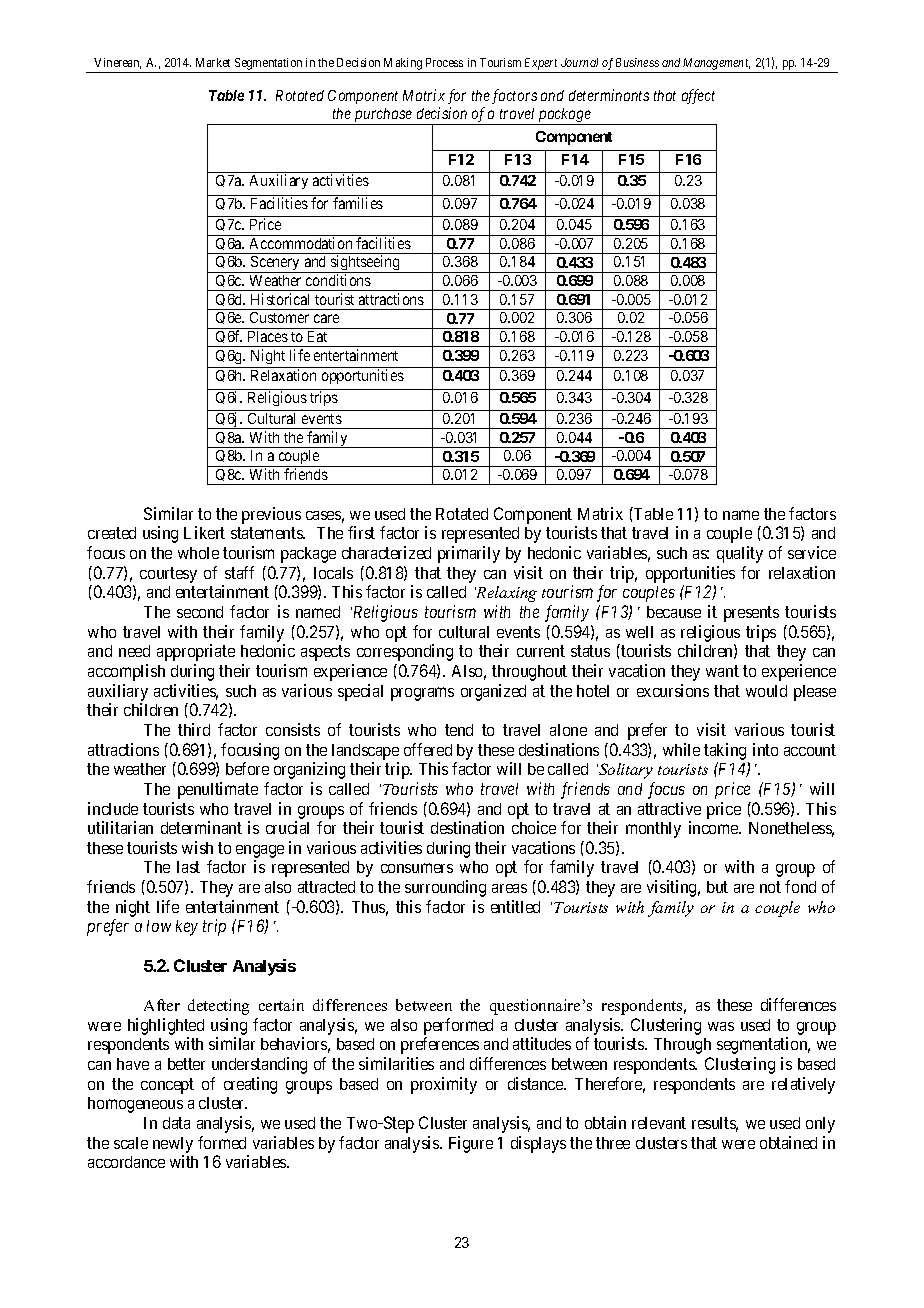  Describe the element at coordinates (176, 1123) in the screenshot. I see `data` at that location.
